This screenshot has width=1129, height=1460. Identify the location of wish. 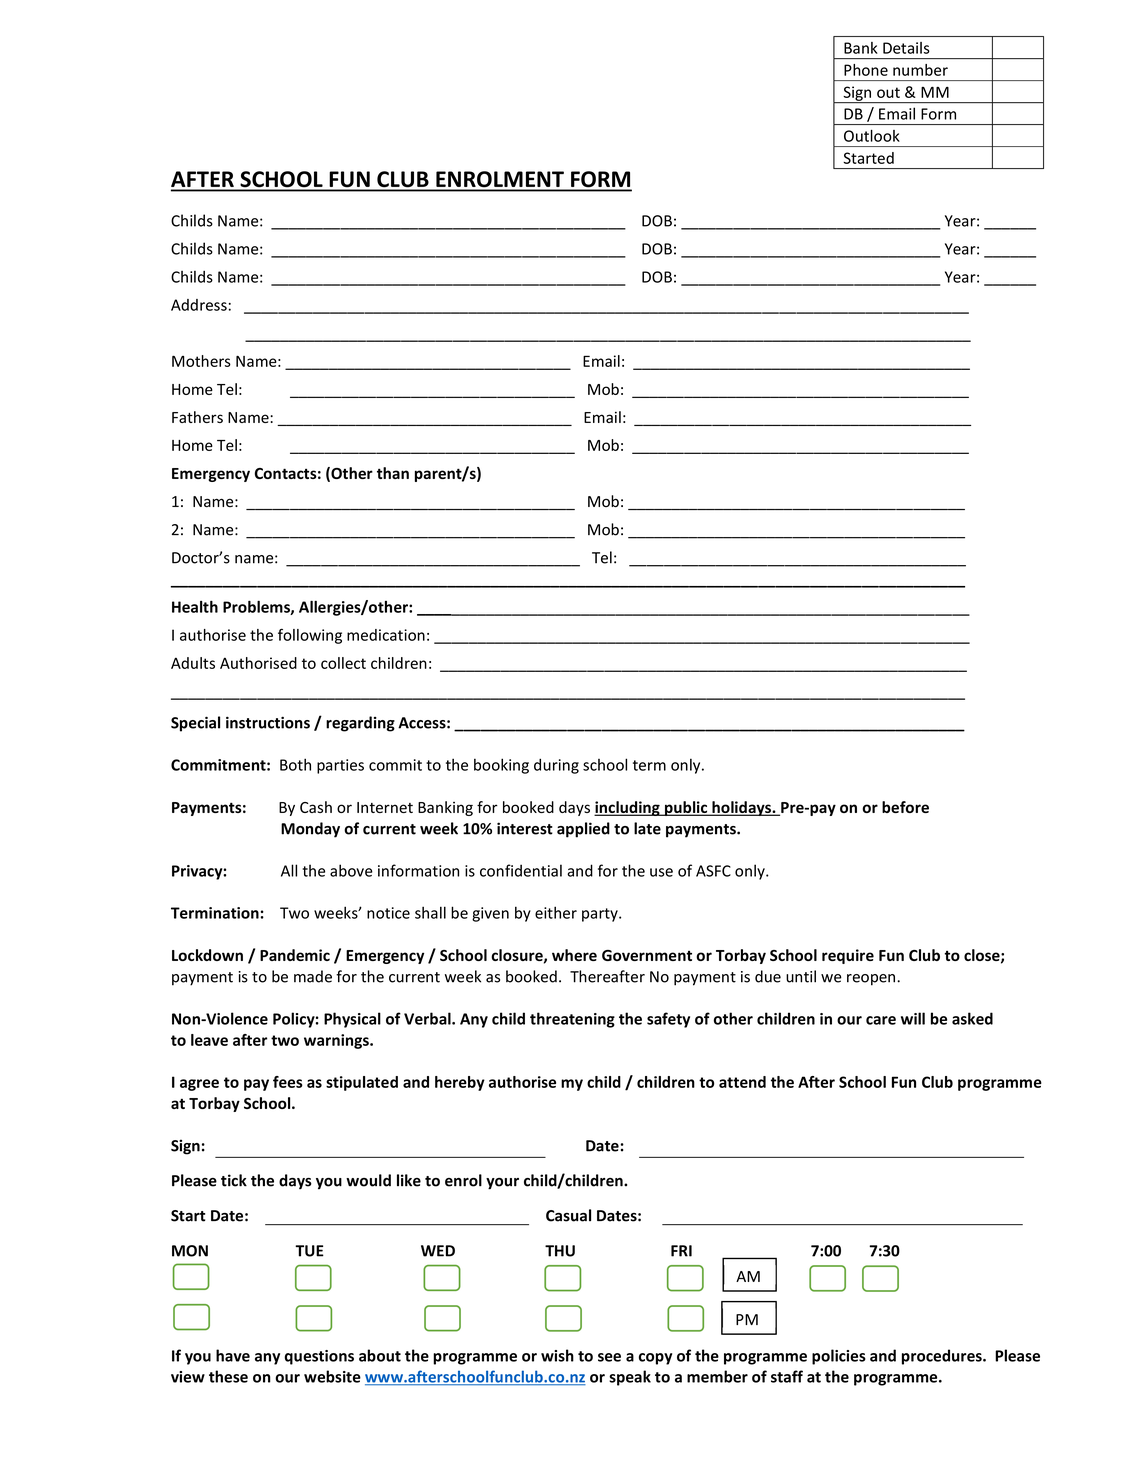
(557, 1355).
